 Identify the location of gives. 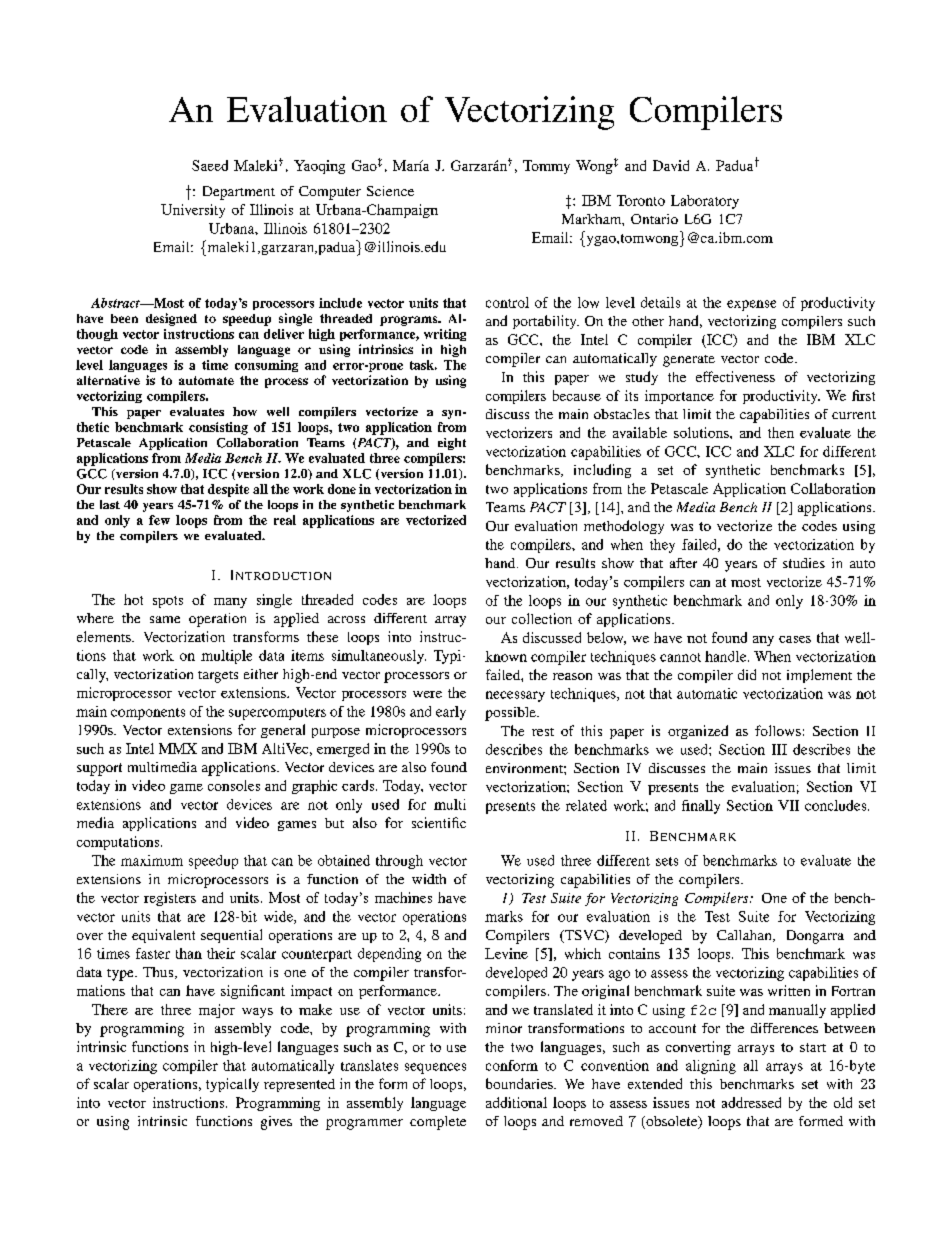
(276, 1123).
